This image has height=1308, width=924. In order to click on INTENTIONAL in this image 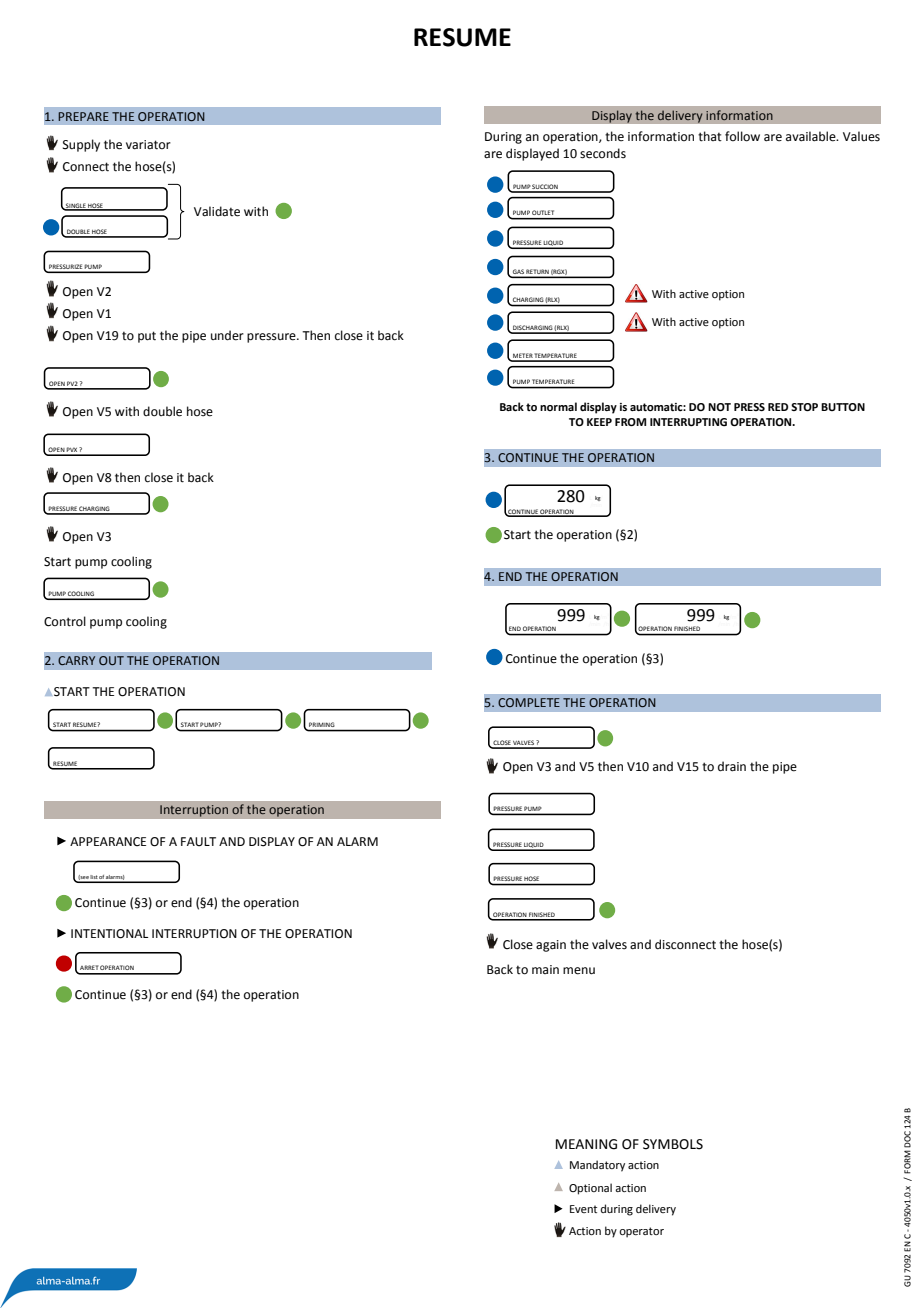, I will do `click(109, 934)`.
